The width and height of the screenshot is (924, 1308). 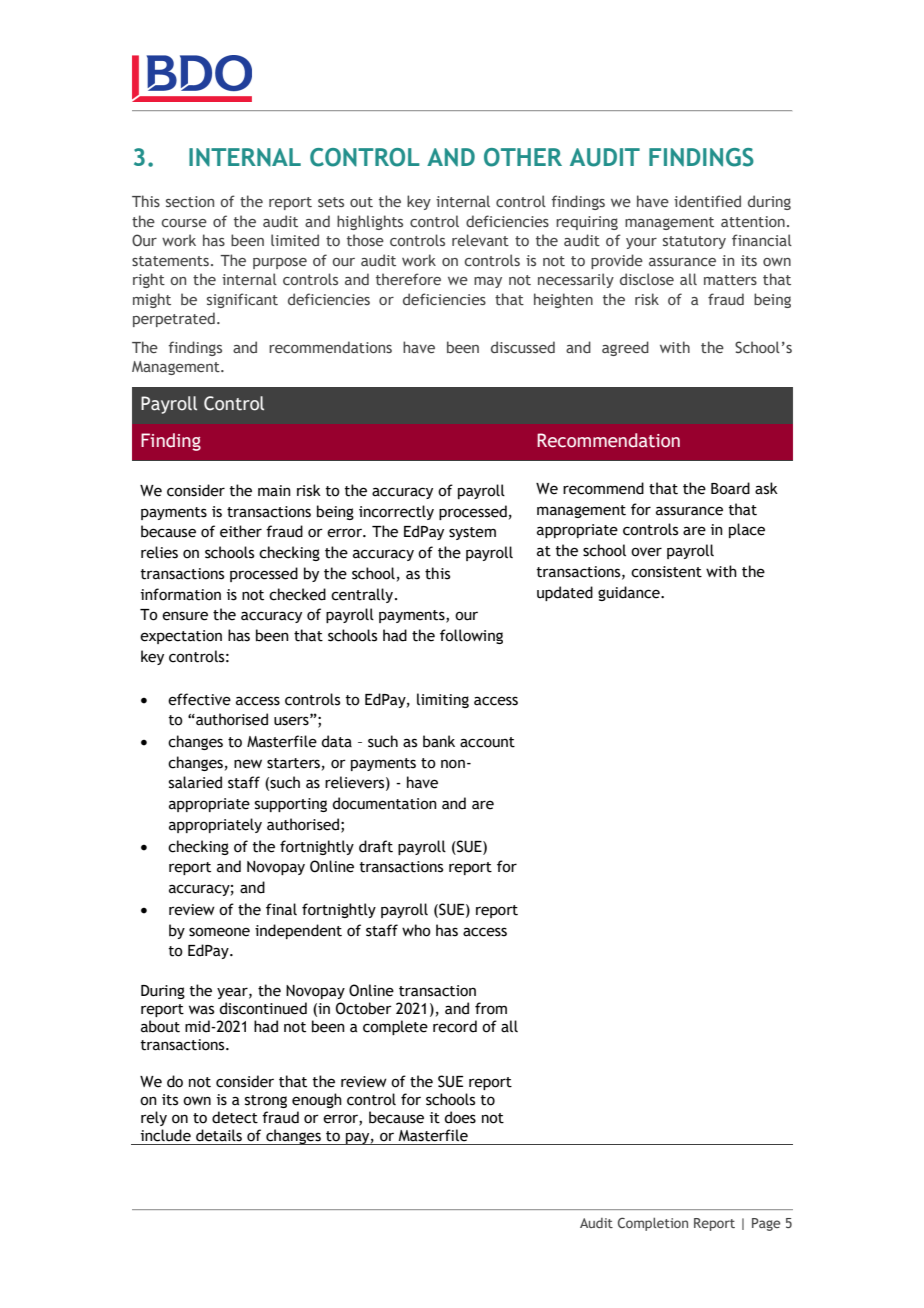 What do you see at coordinates (219, 1135) in the screenshot?
I see `details` at bounding box center [219, 1135].
